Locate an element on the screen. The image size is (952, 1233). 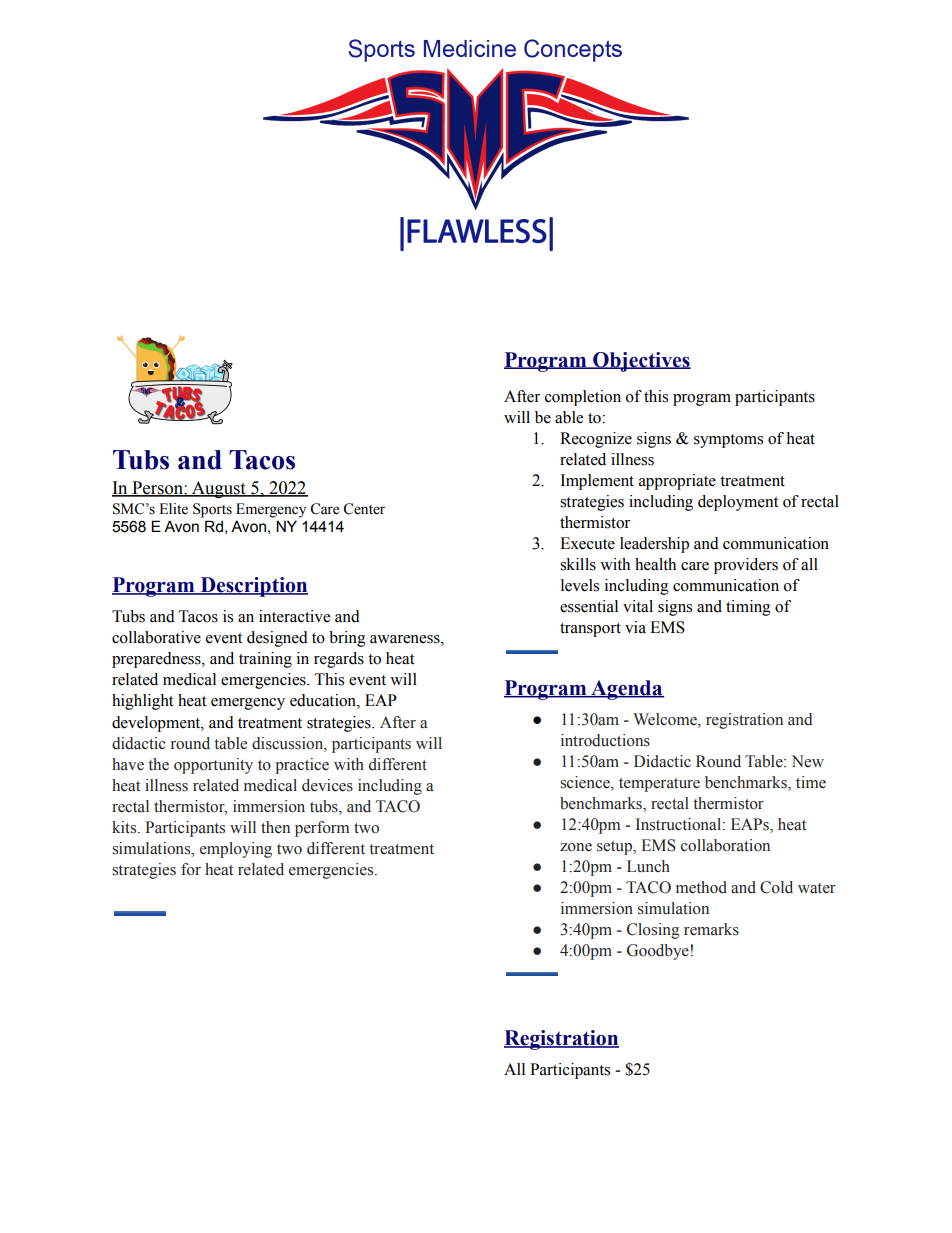
Objectives is located at coordinates (641, 362).
